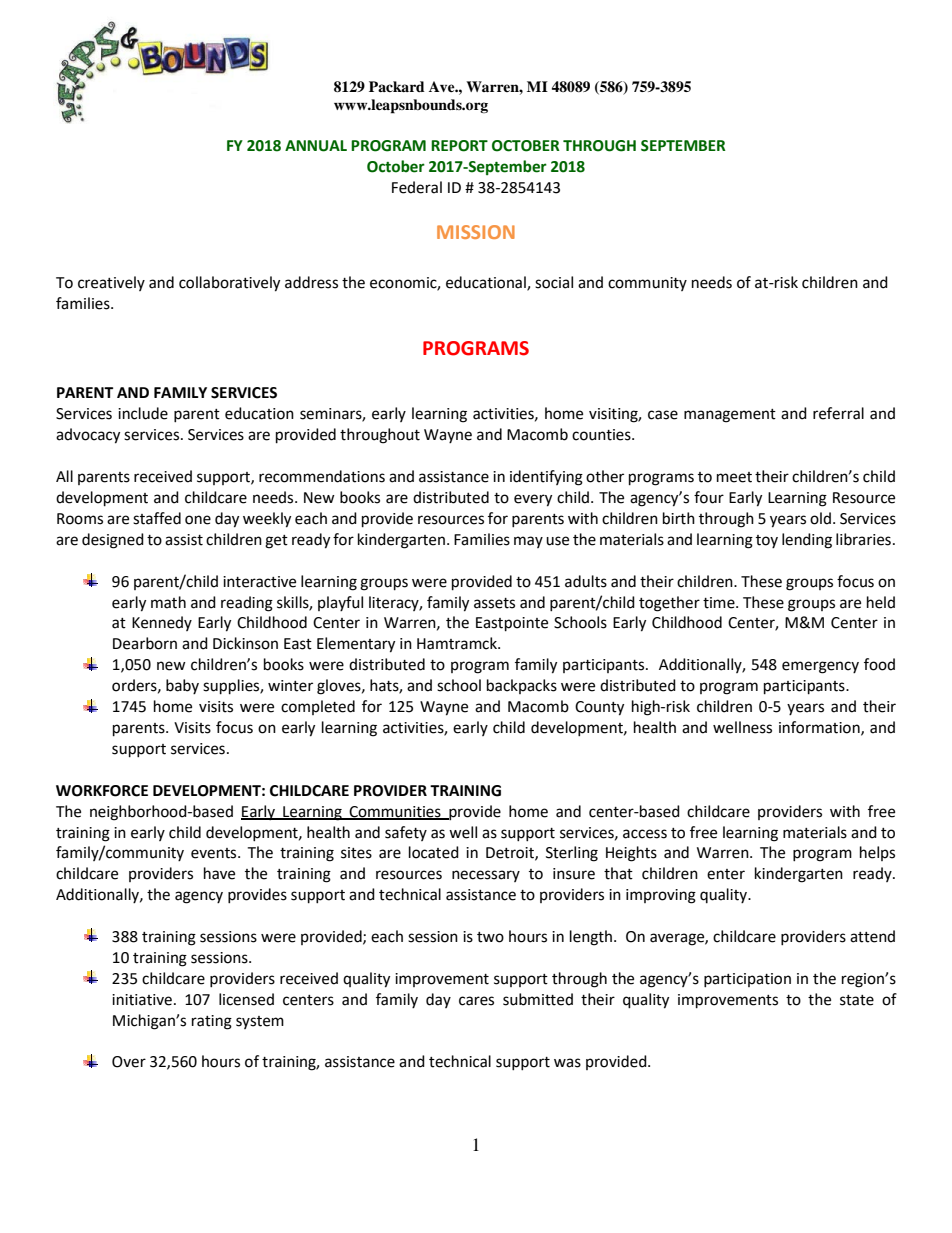 This screenshot has height=1233, width=952. Describe the element at coordinates (877, 853) in the screenshot. I see `helps` at that location.
